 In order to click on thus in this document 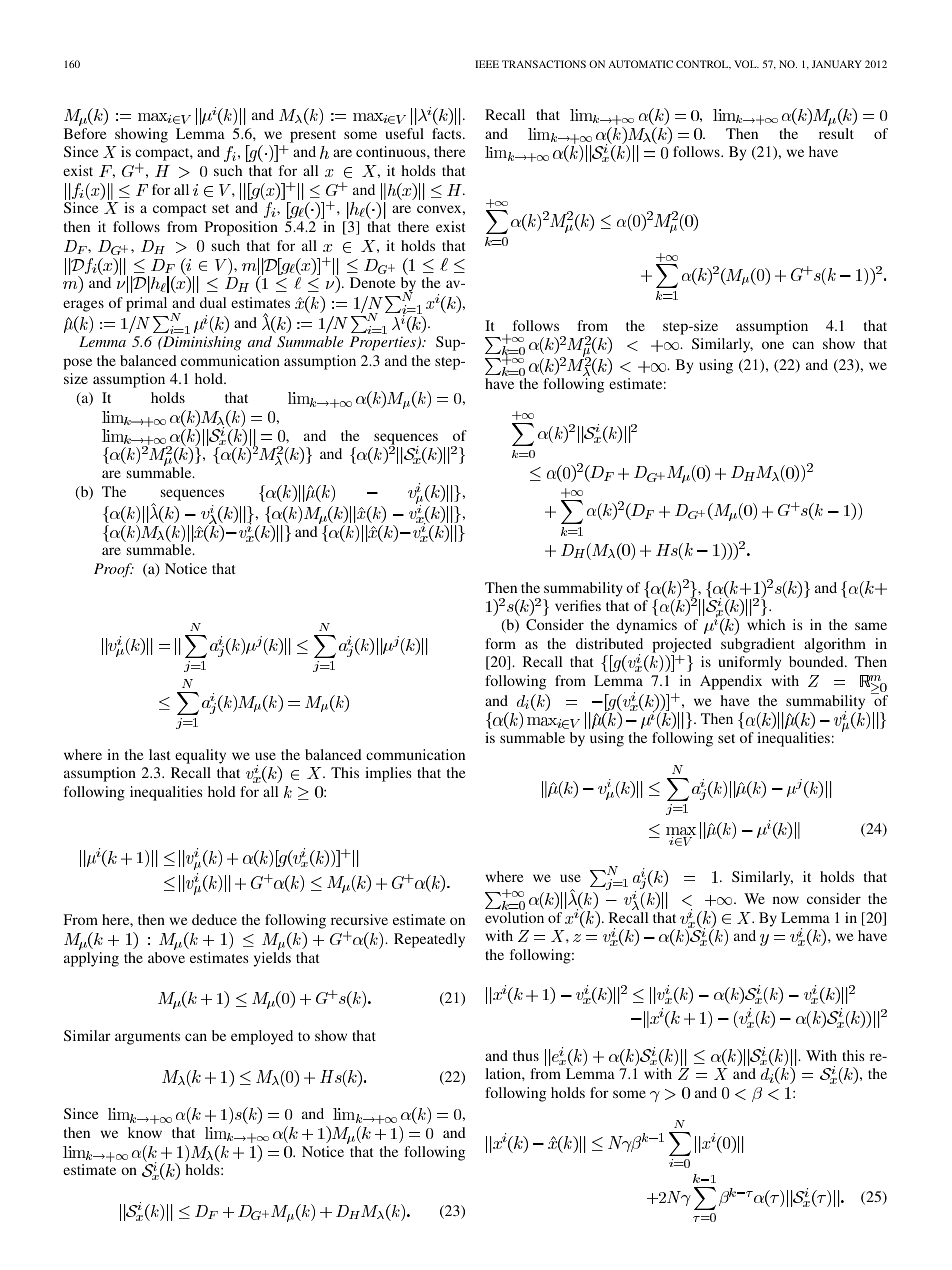, I will do `click(526, 1055)`.
